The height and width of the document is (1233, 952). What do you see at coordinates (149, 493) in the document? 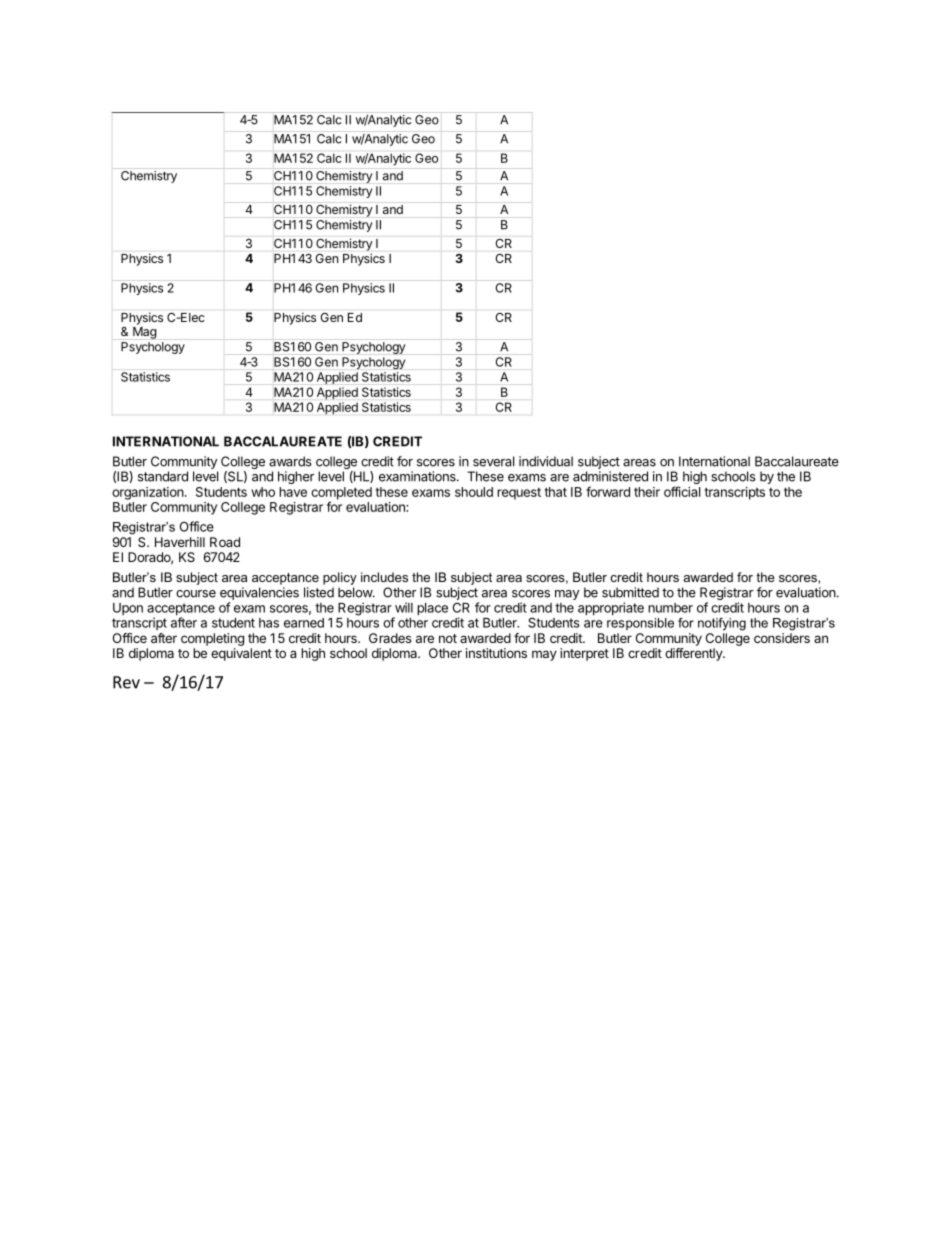
I see `organization` at bounding box center [149, 493].
